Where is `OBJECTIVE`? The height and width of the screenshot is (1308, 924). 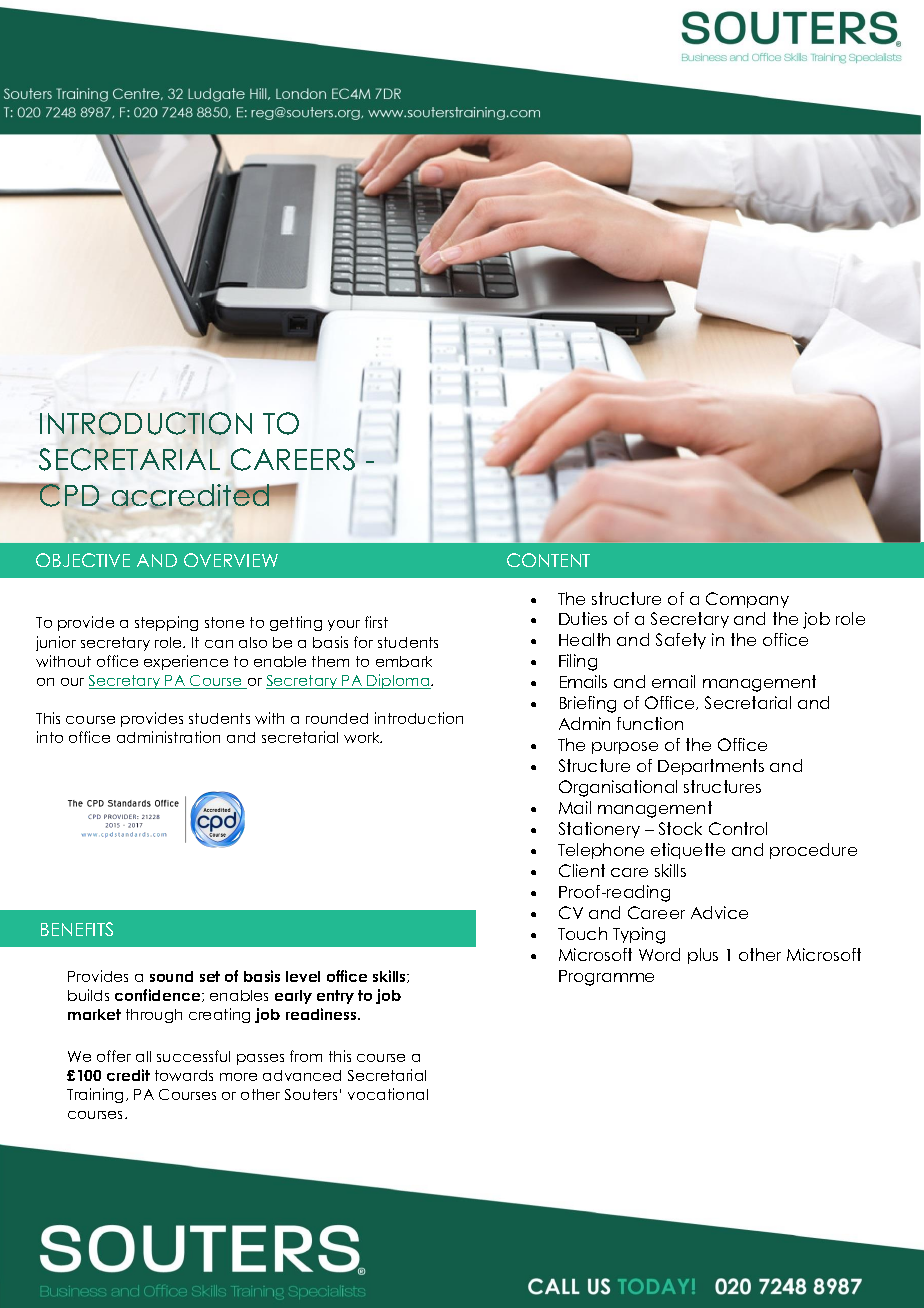
OBJECTIVE is located at coordinates (83, 560).
